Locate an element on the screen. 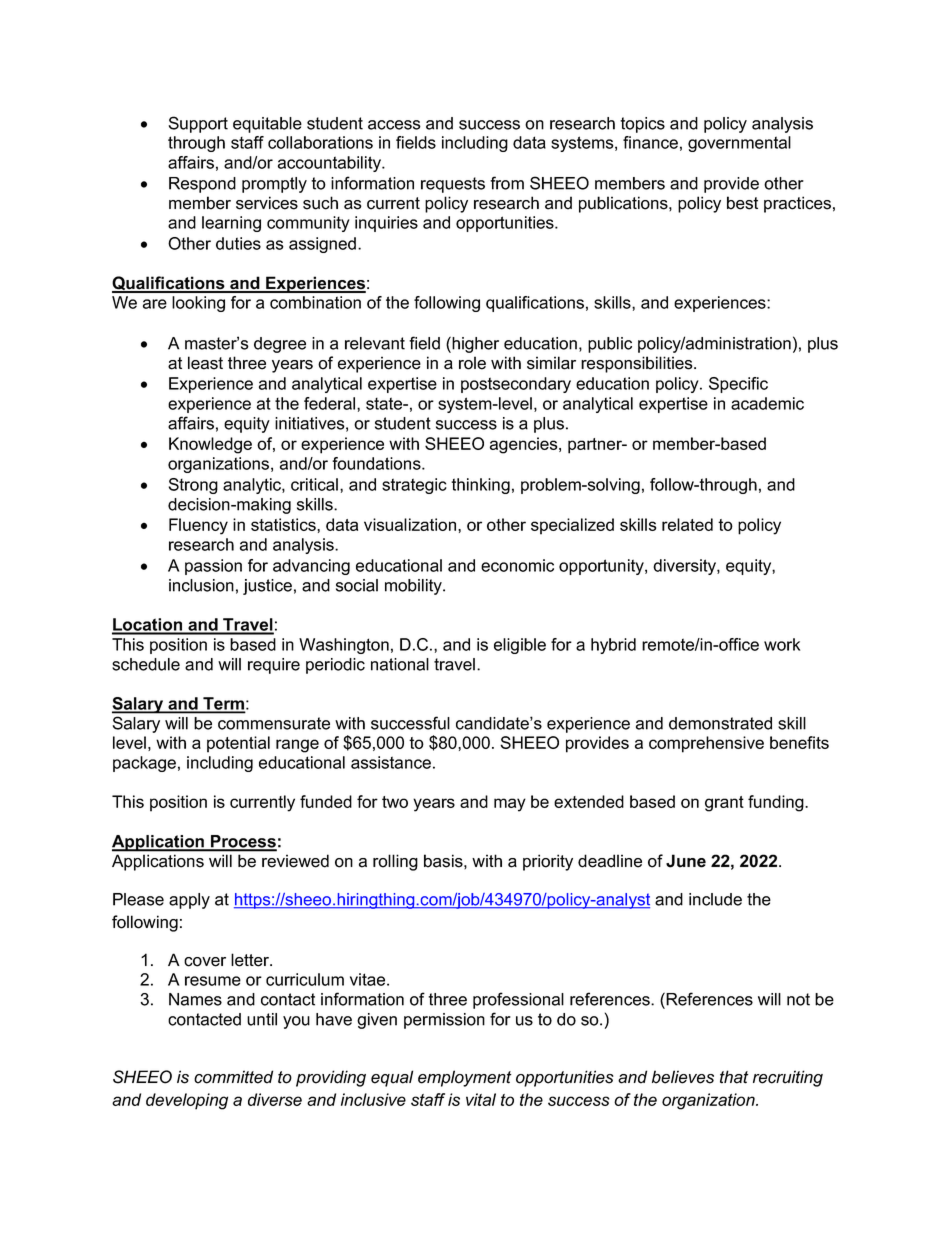 This screenshot has height=1233, width=952. mobility is located at coordinates (414, 587).
